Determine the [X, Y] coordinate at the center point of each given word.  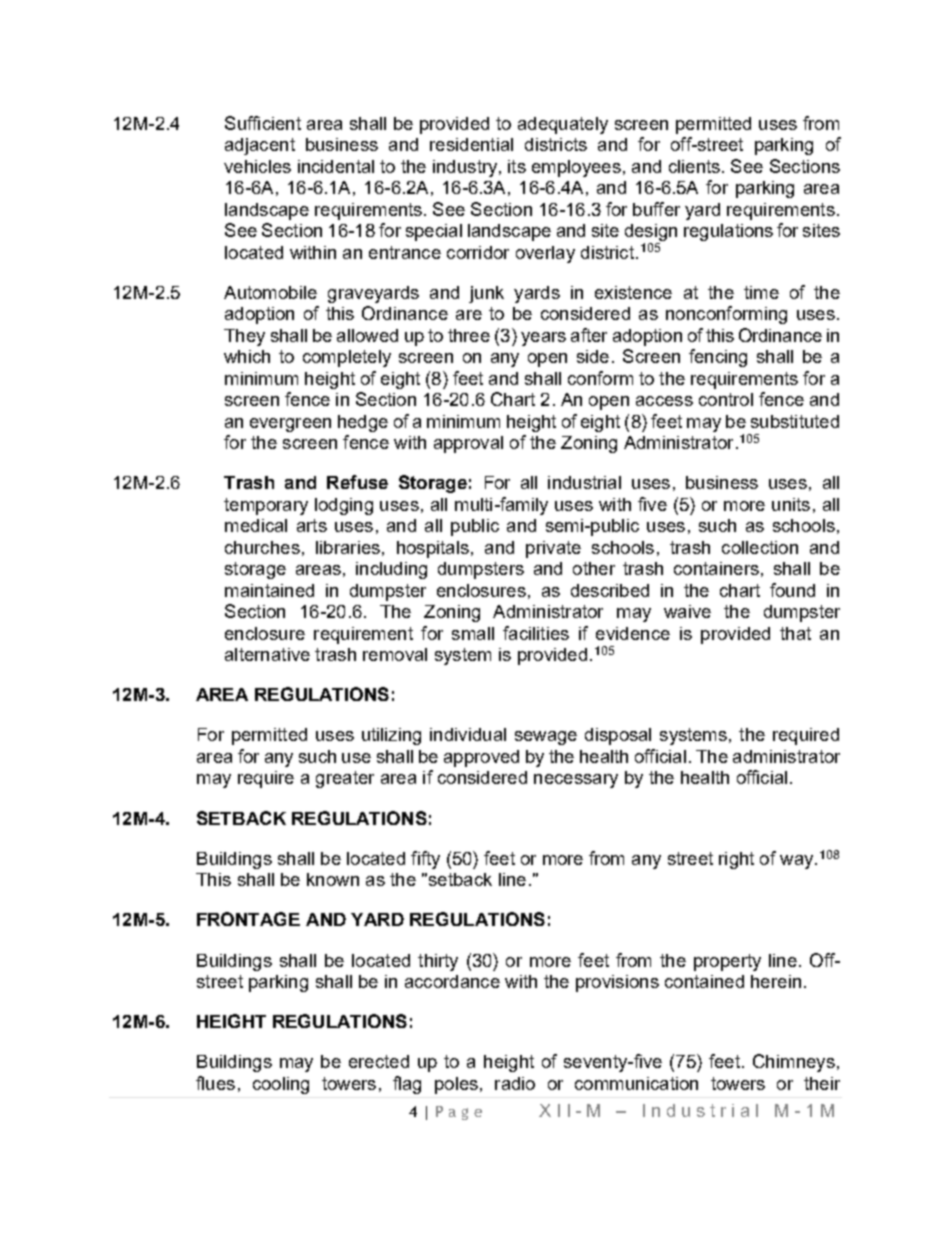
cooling [281, 1085]
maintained [269, 590]
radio [515, 1083]
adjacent [260, 146]
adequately [563, 125]
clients [694, 166]
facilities [536, 633]
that [795, 633]
